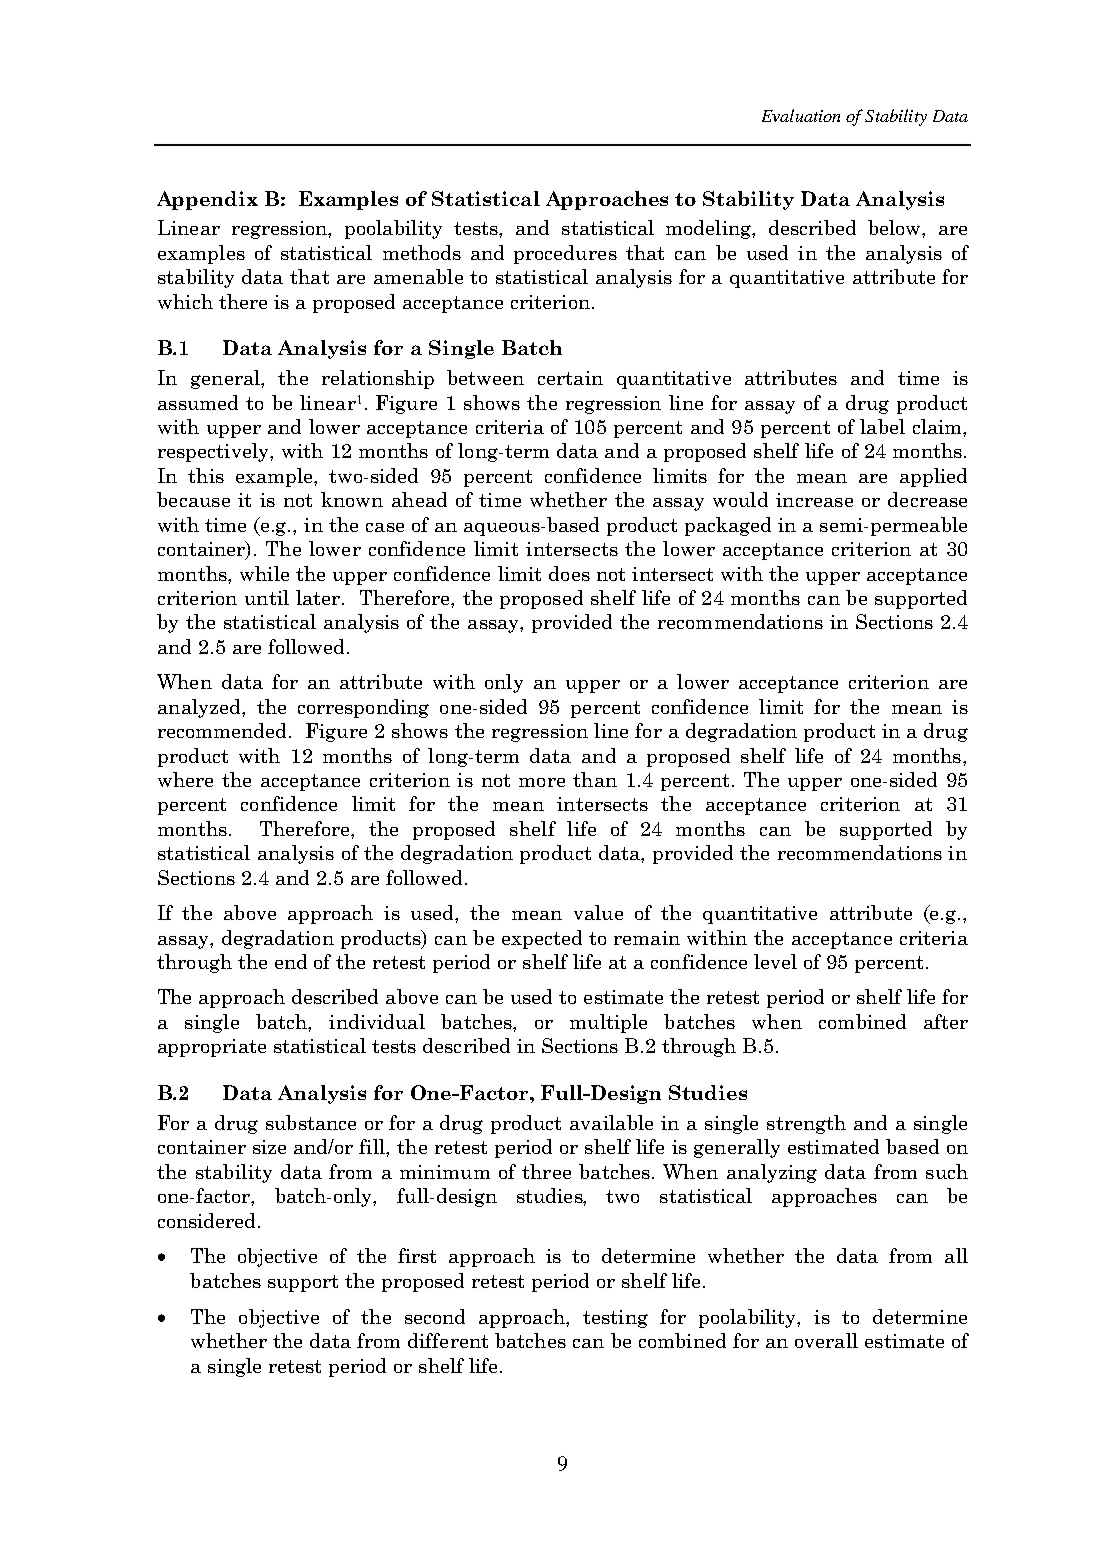 This image has height=1555, width=1099. What do you see at coordinates (615, 1319) in the image?
I see `testing` at bounding box center [615, 1319].
